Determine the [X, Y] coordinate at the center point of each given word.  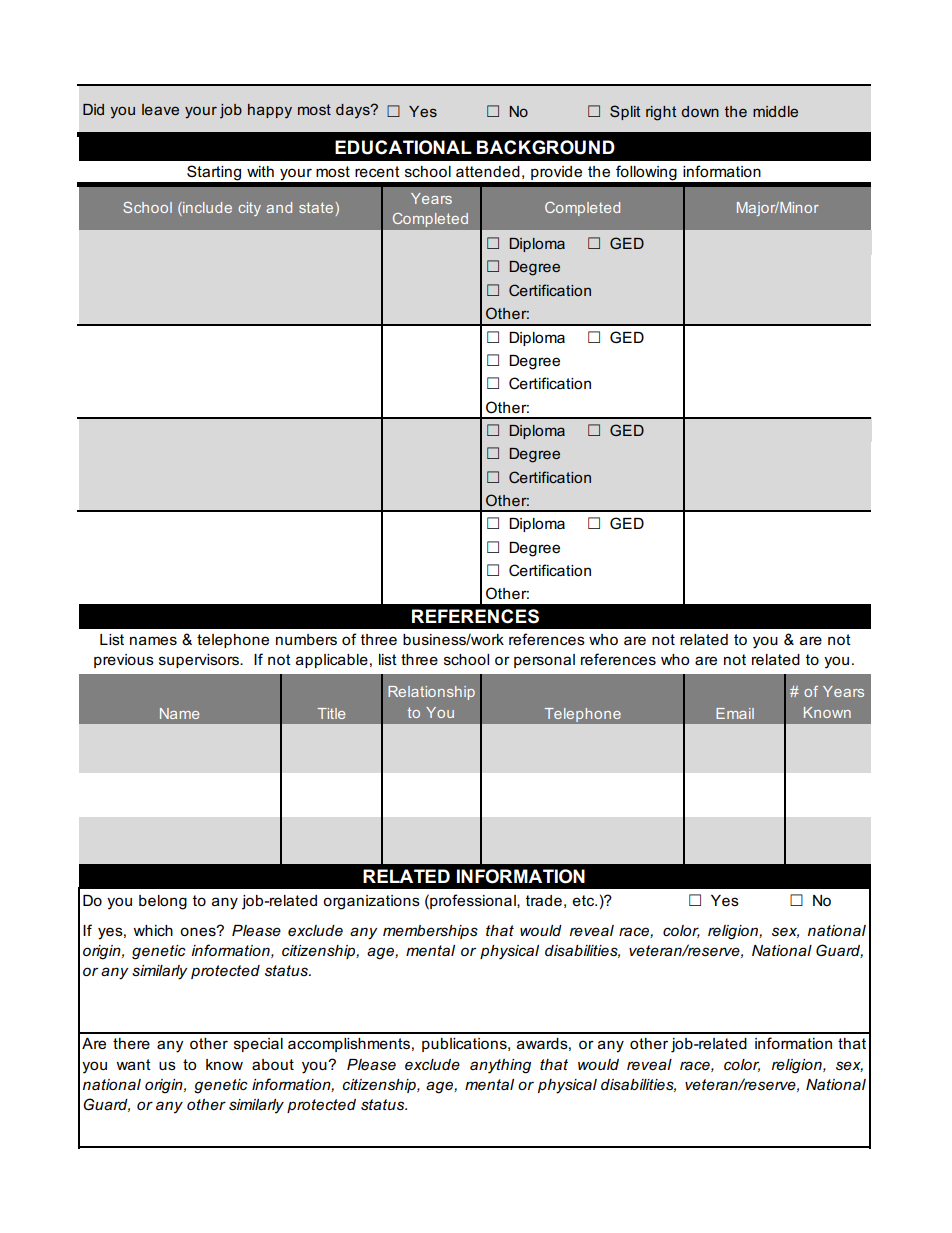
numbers [306, 640]
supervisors [200, 661]
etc [585, 900]
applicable [332, 661]
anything [500, 1066]
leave [160, 109]
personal [544, 661]
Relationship [431, 693]
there [131, 1043]
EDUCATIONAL [403, 147]
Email [735, 713]
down [700, 111]
